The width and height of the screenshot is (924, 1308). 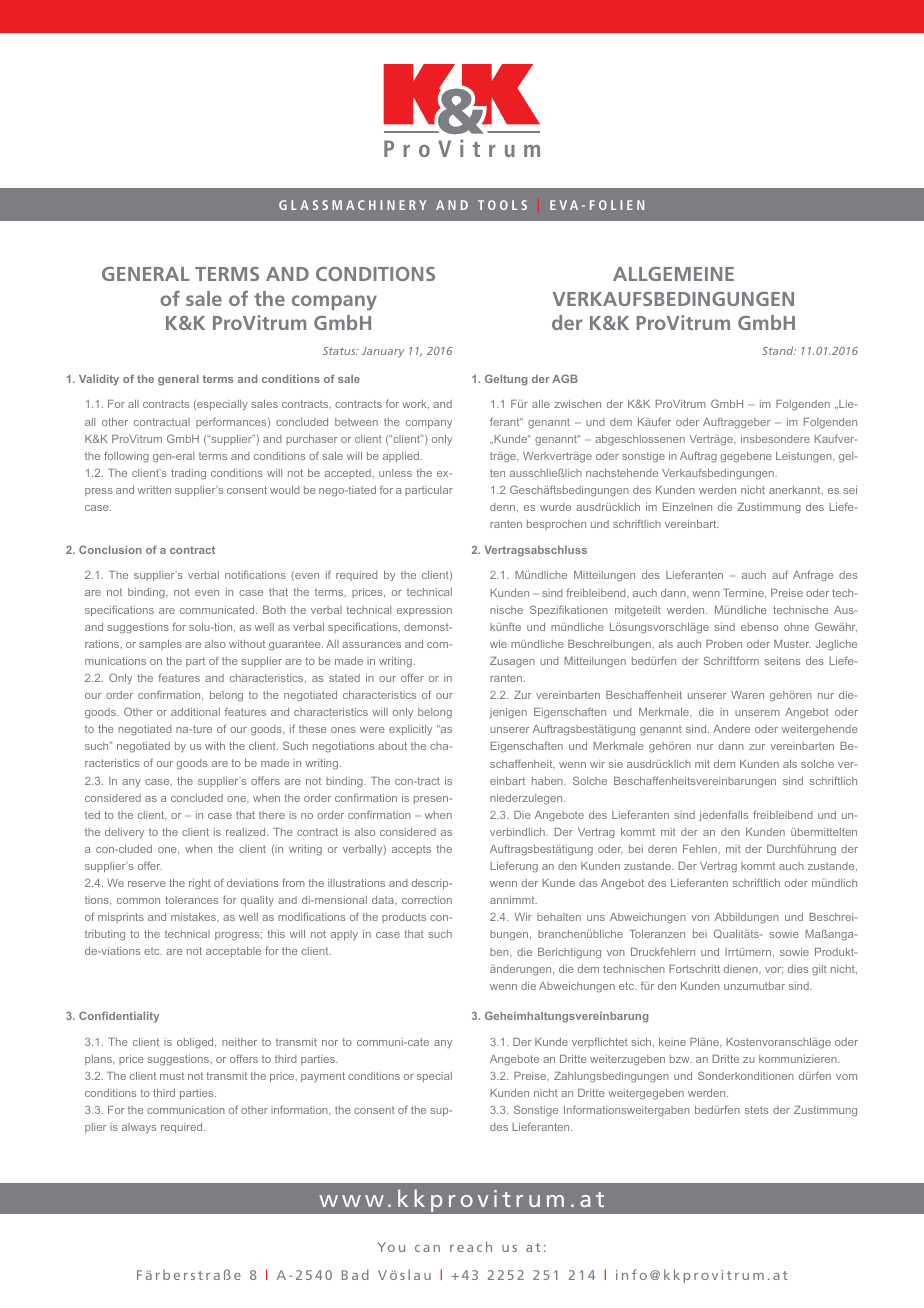 What do you see at coordinates (673, 274) in the screenshot?
I see `Allgemeine` at bounding box center [673, 274].
